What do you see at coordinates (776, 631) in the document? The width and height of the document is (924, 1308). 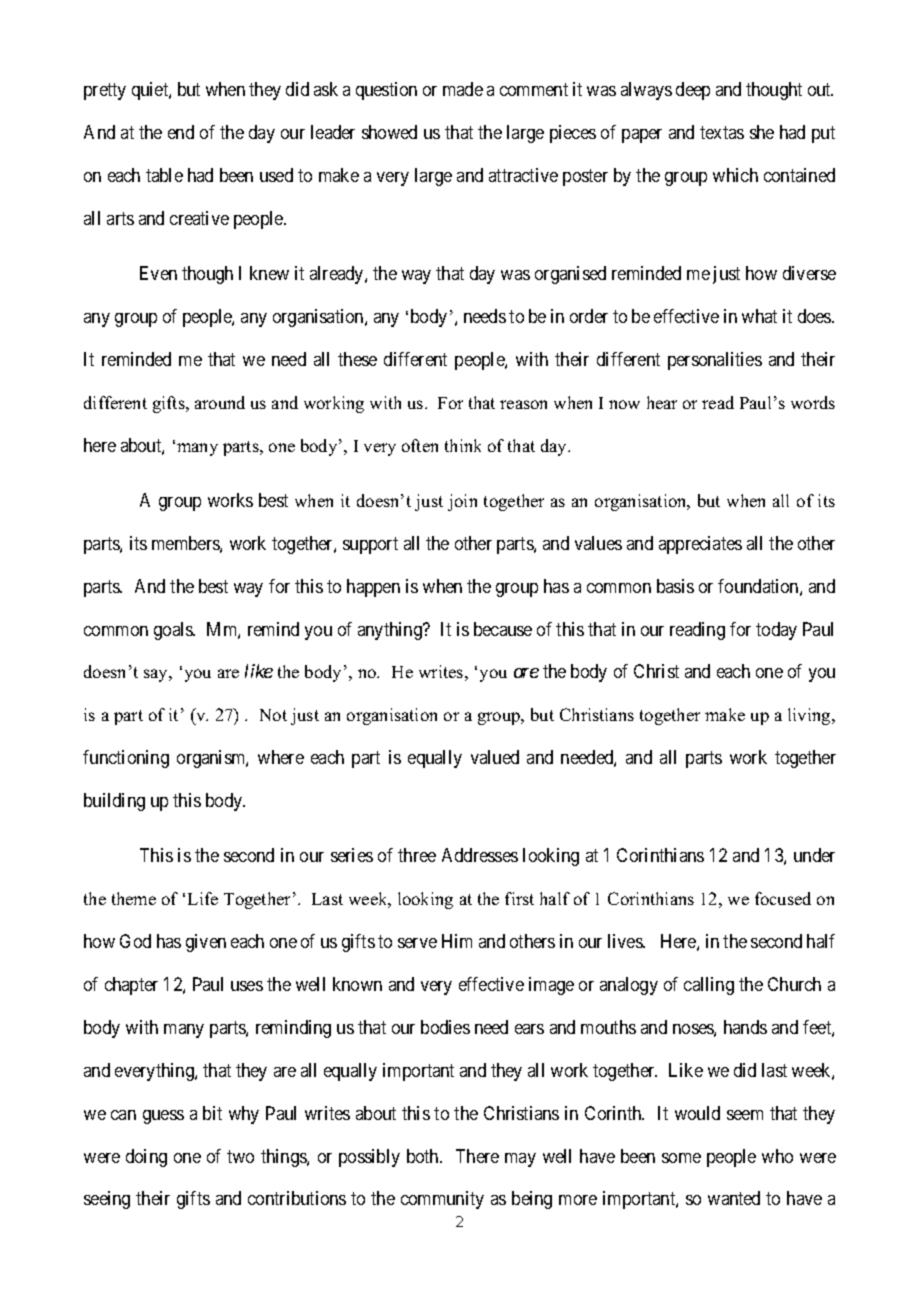 I see `today` at bounding box center [776, 631].
